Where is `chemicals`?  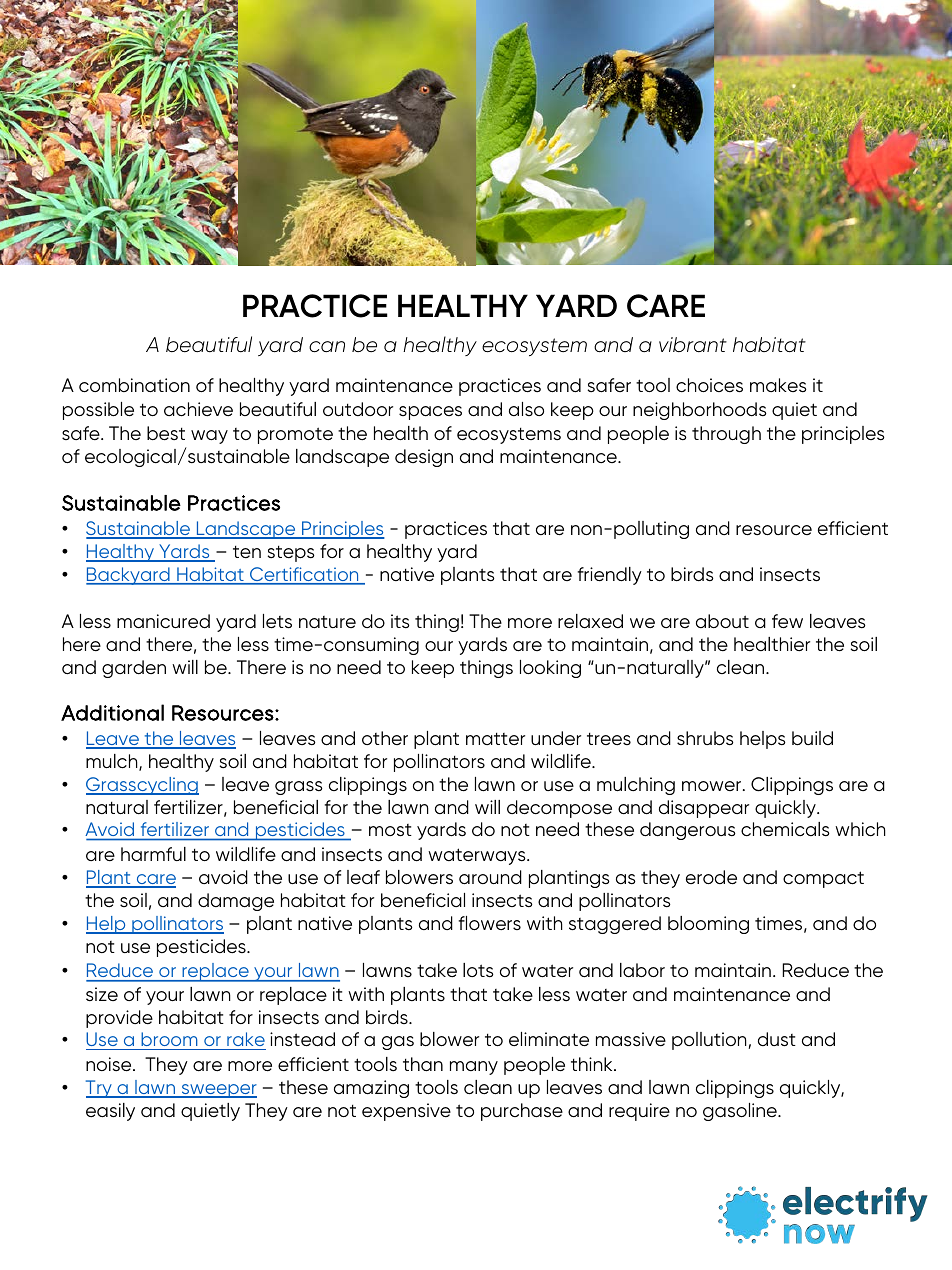
chemicals is located at coordinates (785, 829).
